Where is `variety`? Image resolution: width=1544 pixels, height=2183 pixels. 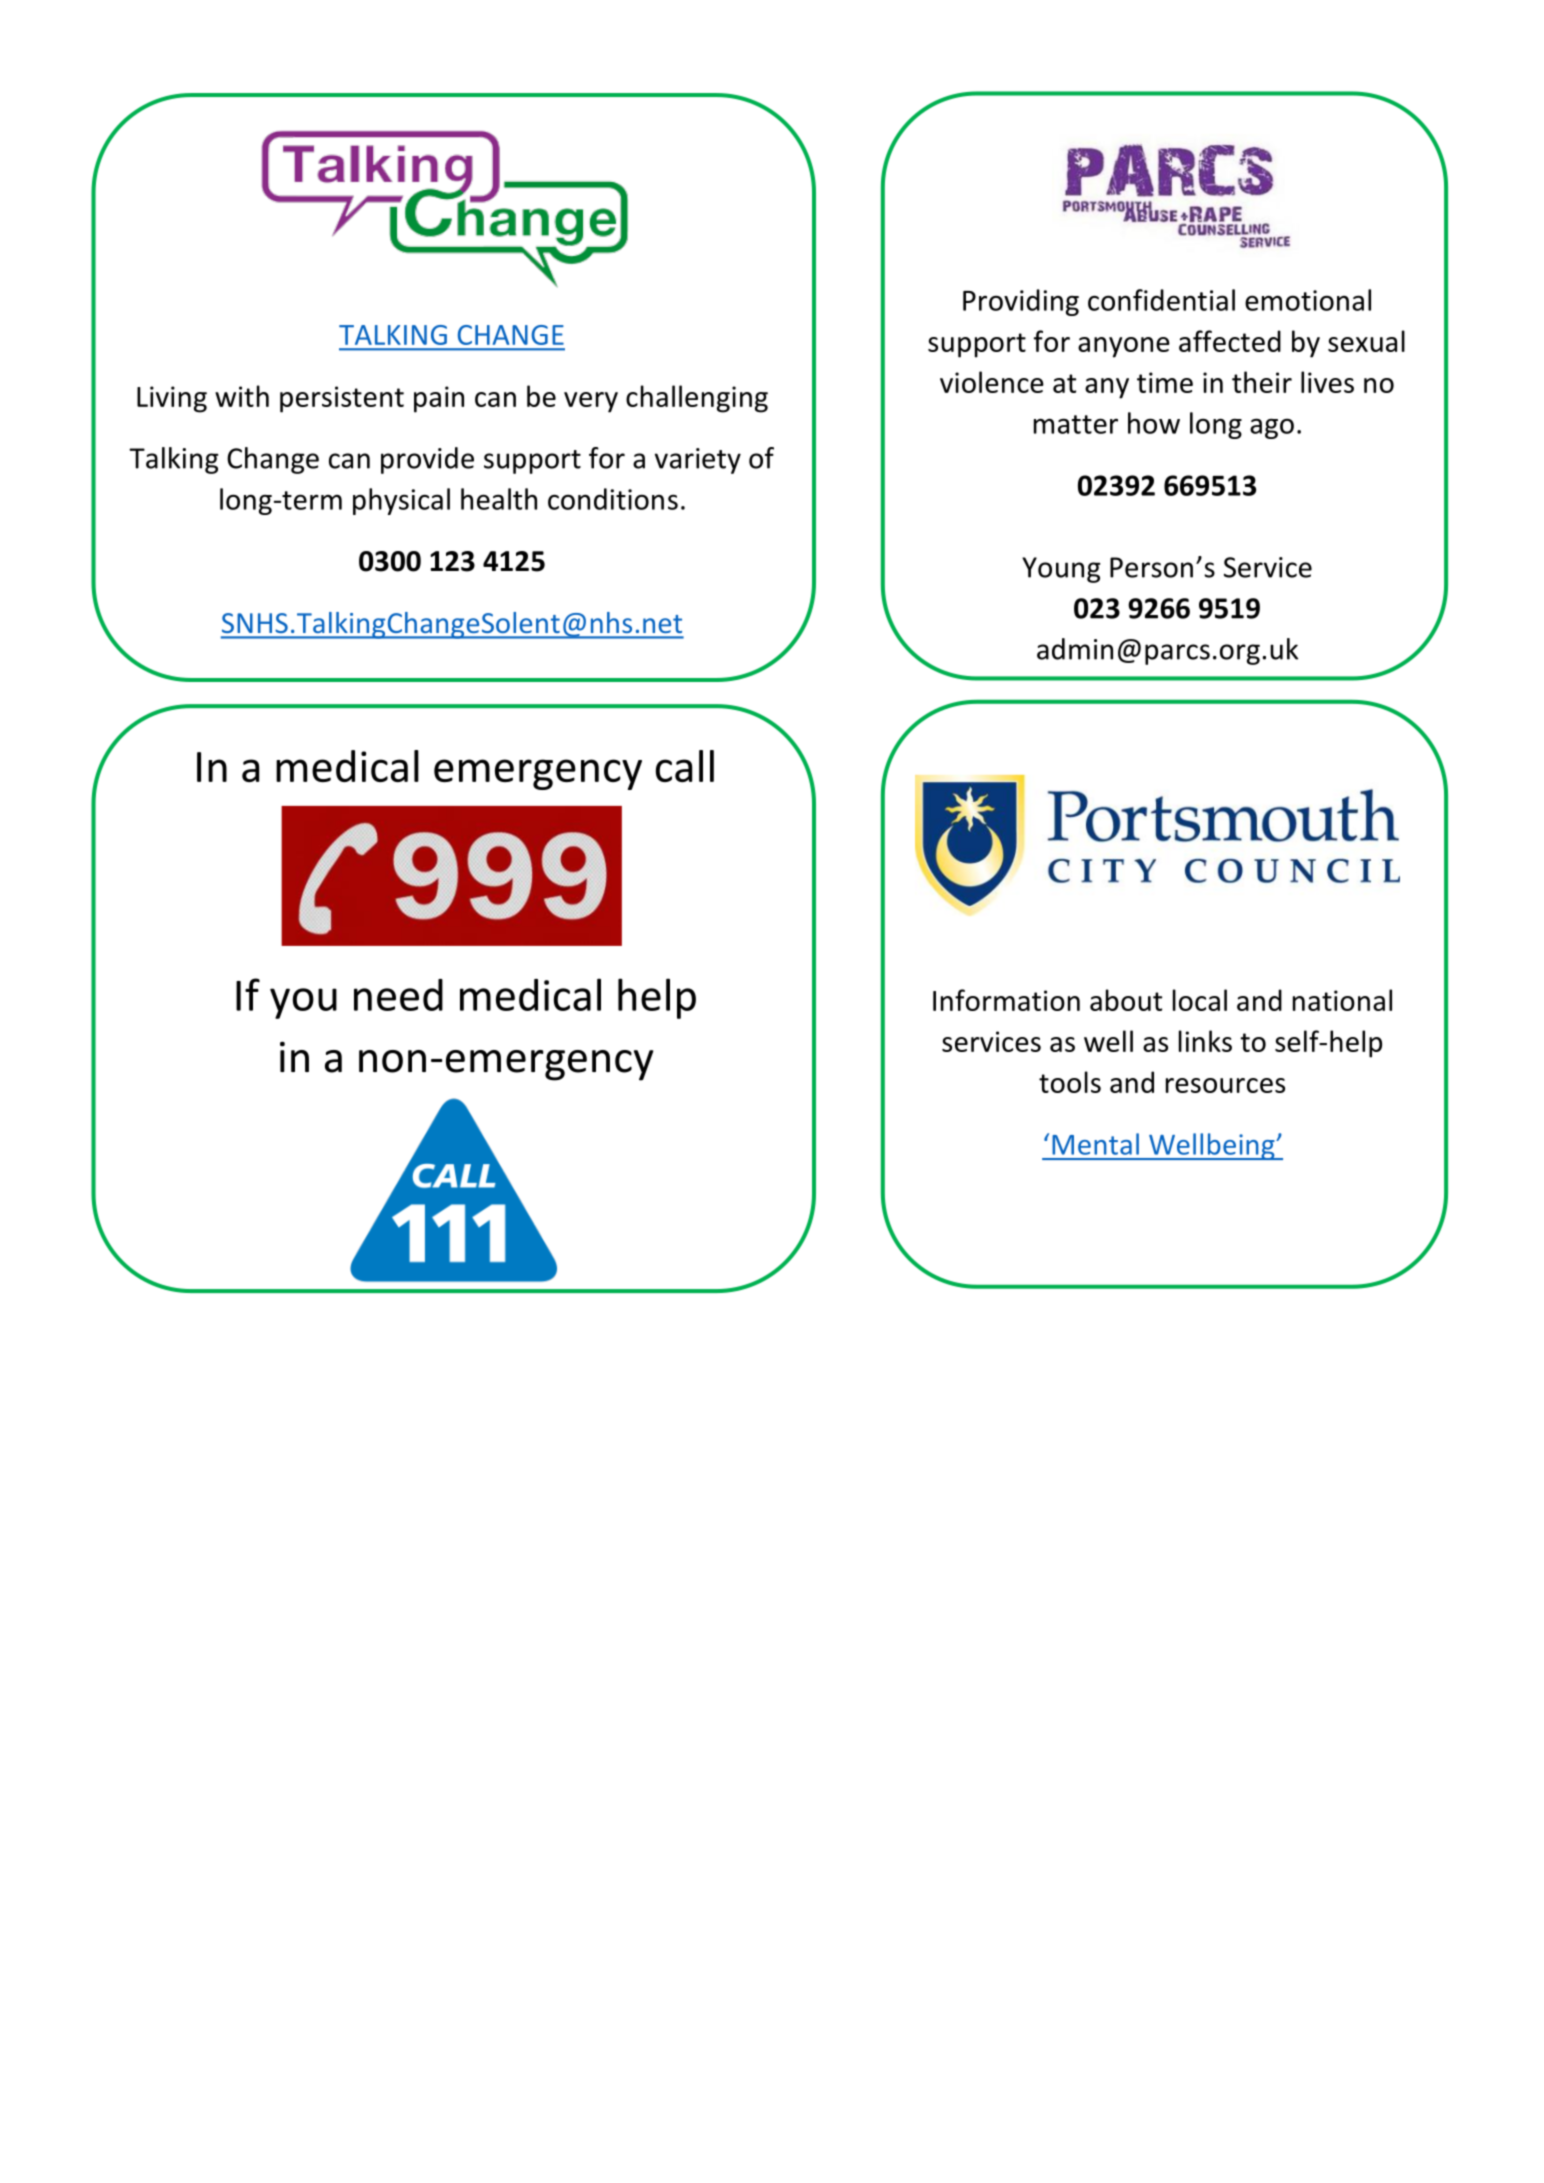
variety is located at coordinates (698, 461).
